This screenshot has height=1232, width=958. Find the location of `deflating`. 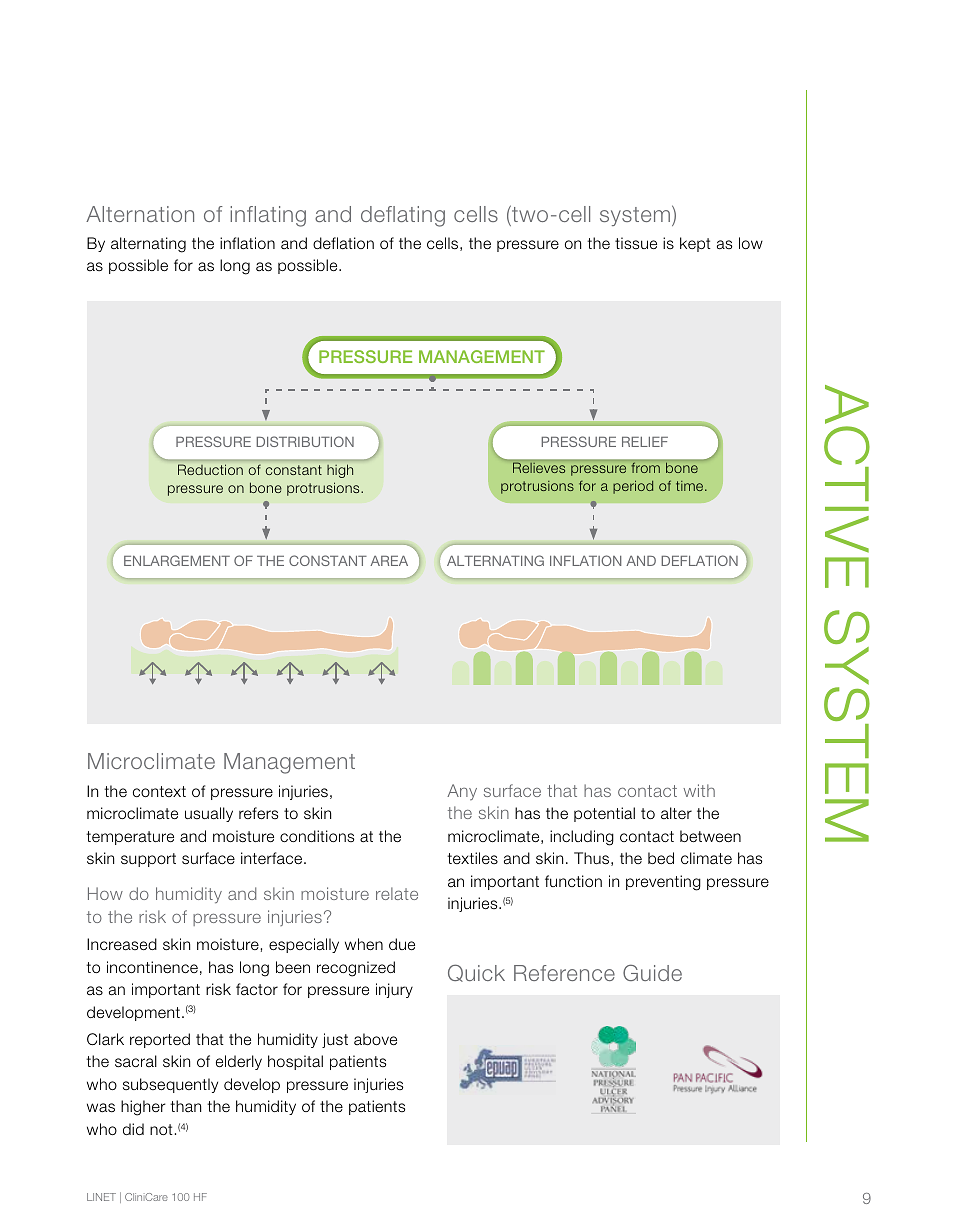

deflating is located at coordinates (403, 216).
